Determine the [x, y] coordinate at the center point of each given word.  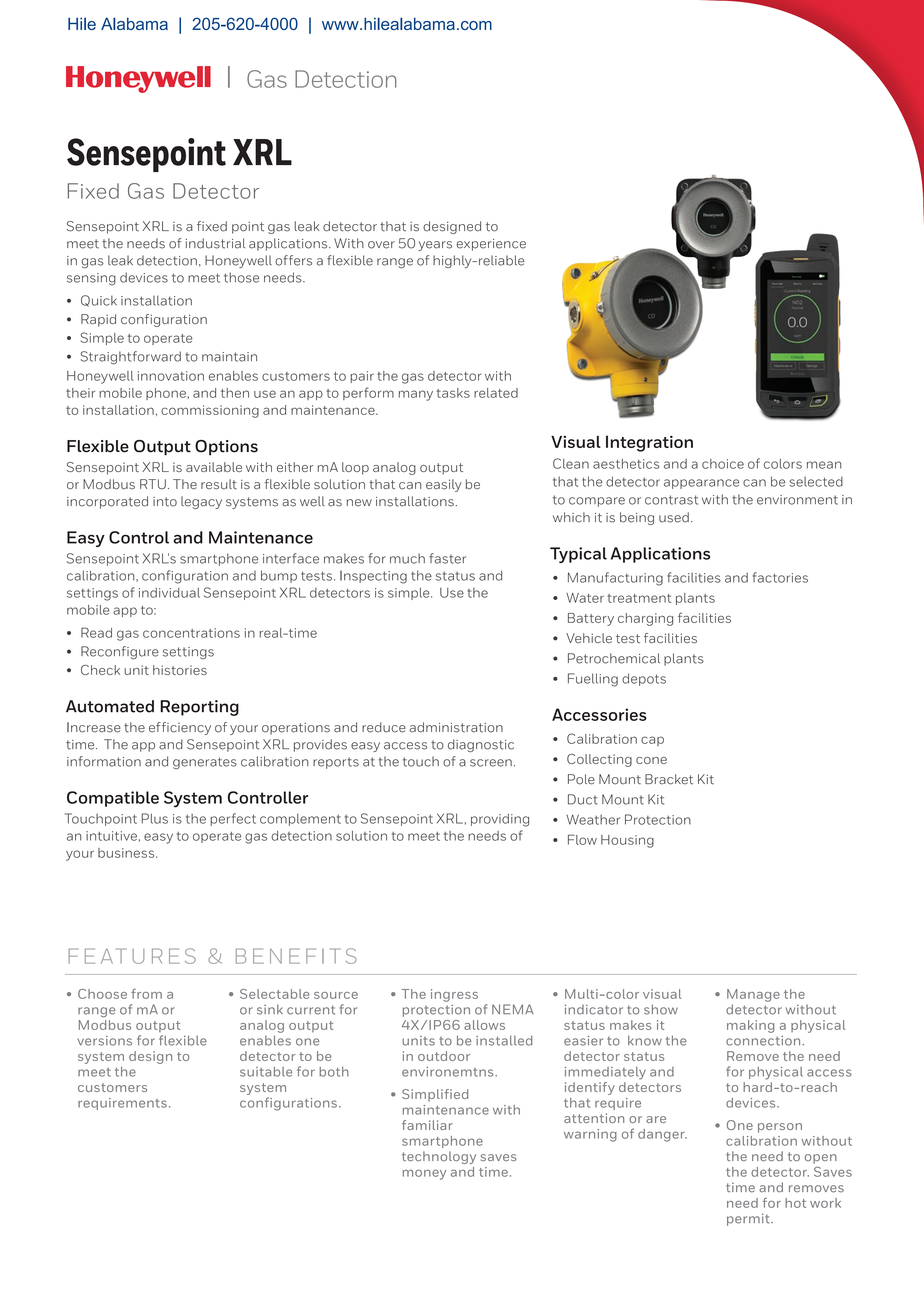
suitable [266, 1072]
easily [444, 485]
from [146, 994]
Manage [753, 995]
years [435, 246]
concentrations [191, 633]
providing [500, 820]
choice [723, 464]
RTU [153, 484]
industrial [215, 243]
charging [645, 619]
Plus [154, 818]
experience [491, 245]
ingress [454, 995]
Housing [627, 841]
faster [447, 558]
